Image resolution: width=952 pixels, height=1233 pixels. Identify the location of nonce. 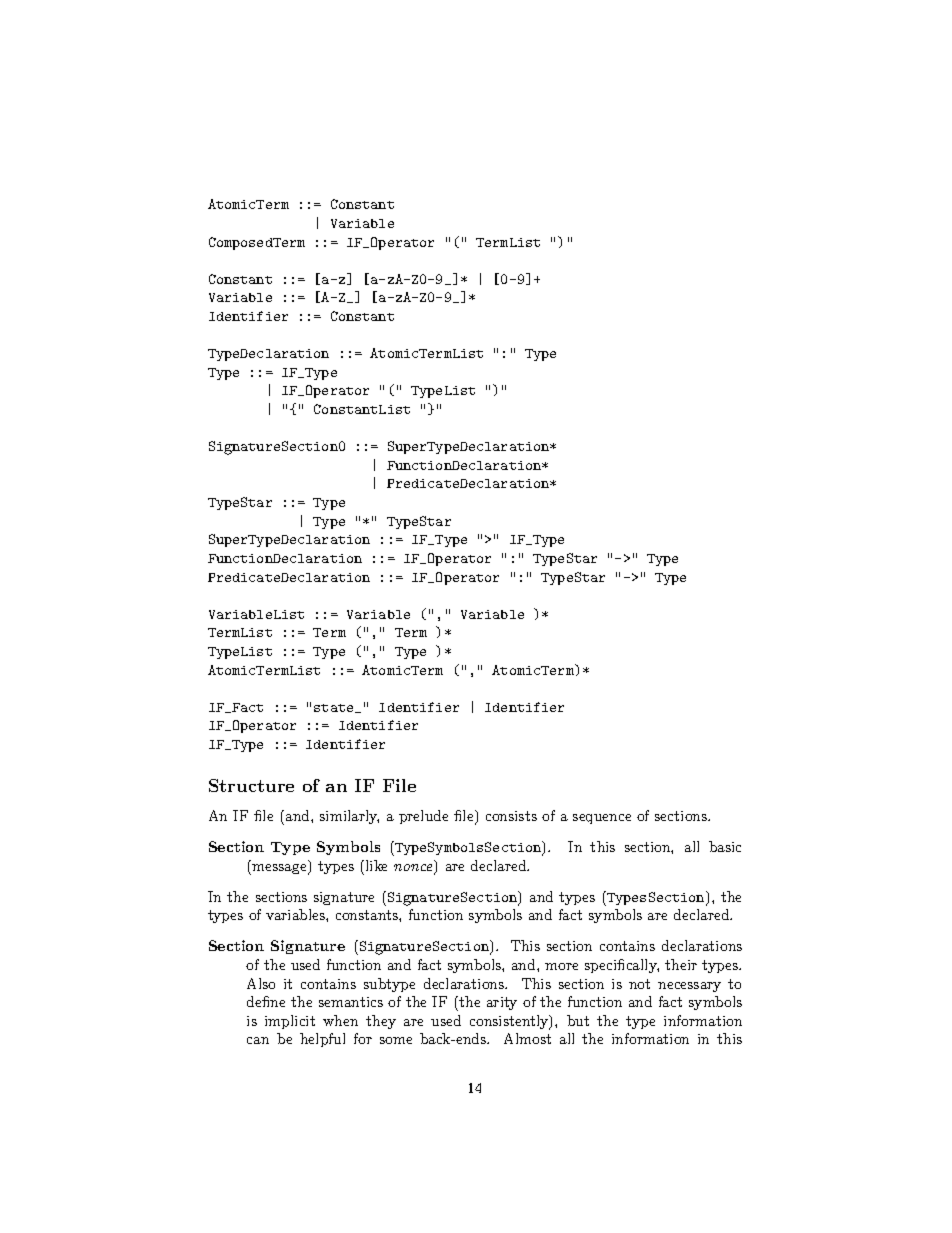
(414, 869).
